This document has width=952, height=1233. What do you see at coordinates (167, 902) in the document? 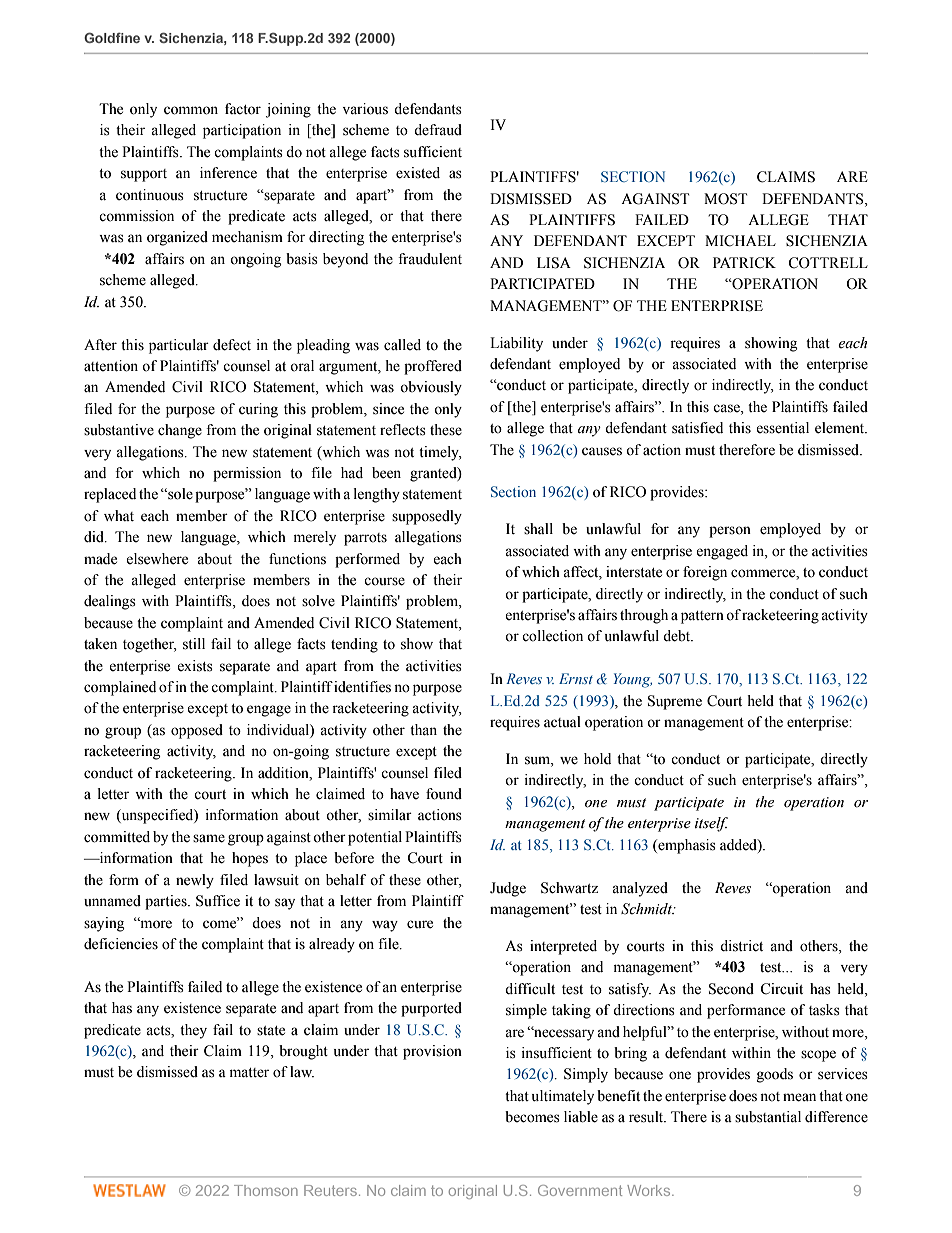
I see `parties` at bounding box center [167, 902].
